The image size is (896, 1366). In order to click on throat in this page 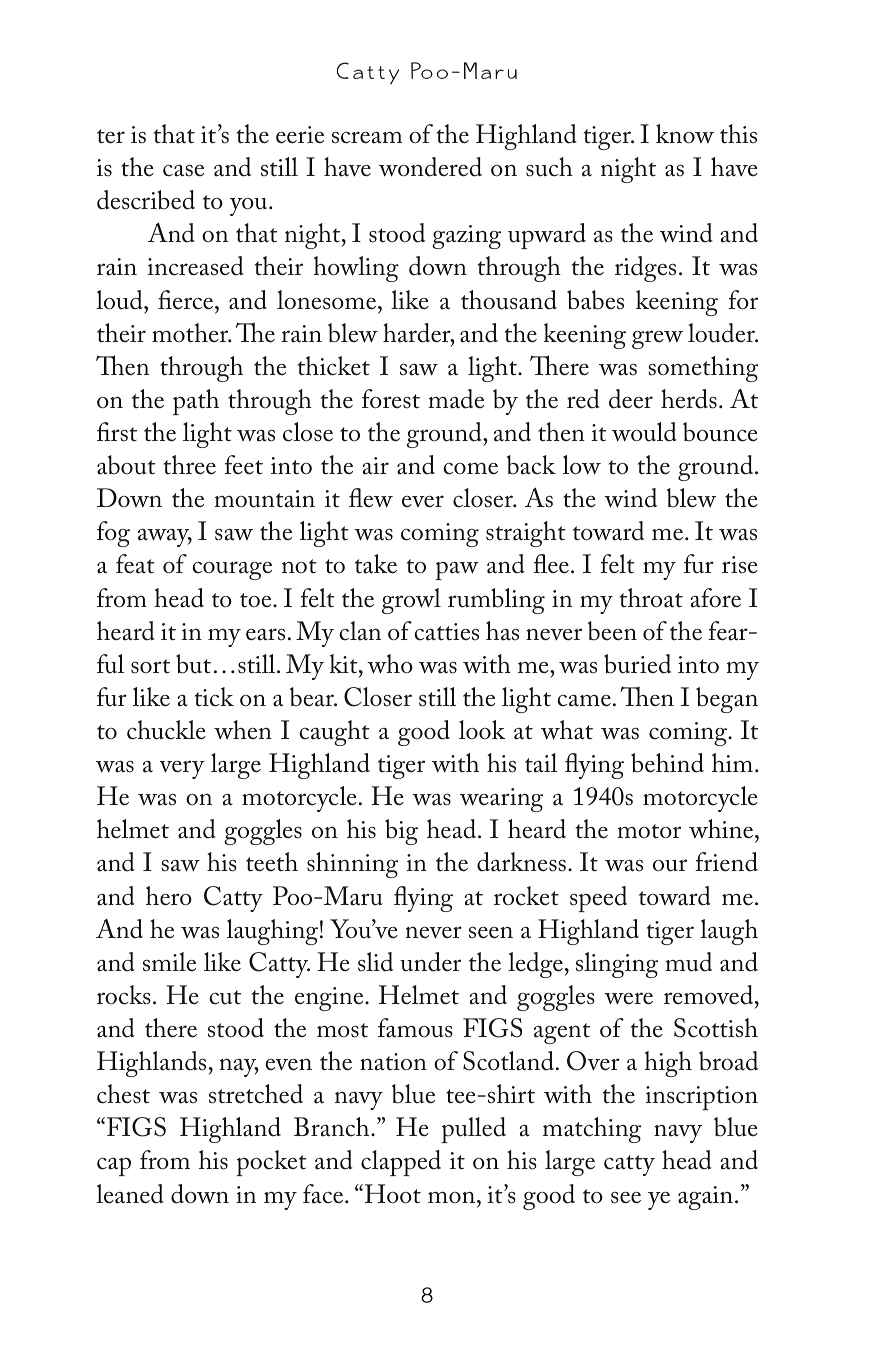, I will do `click(651, 598)`.
